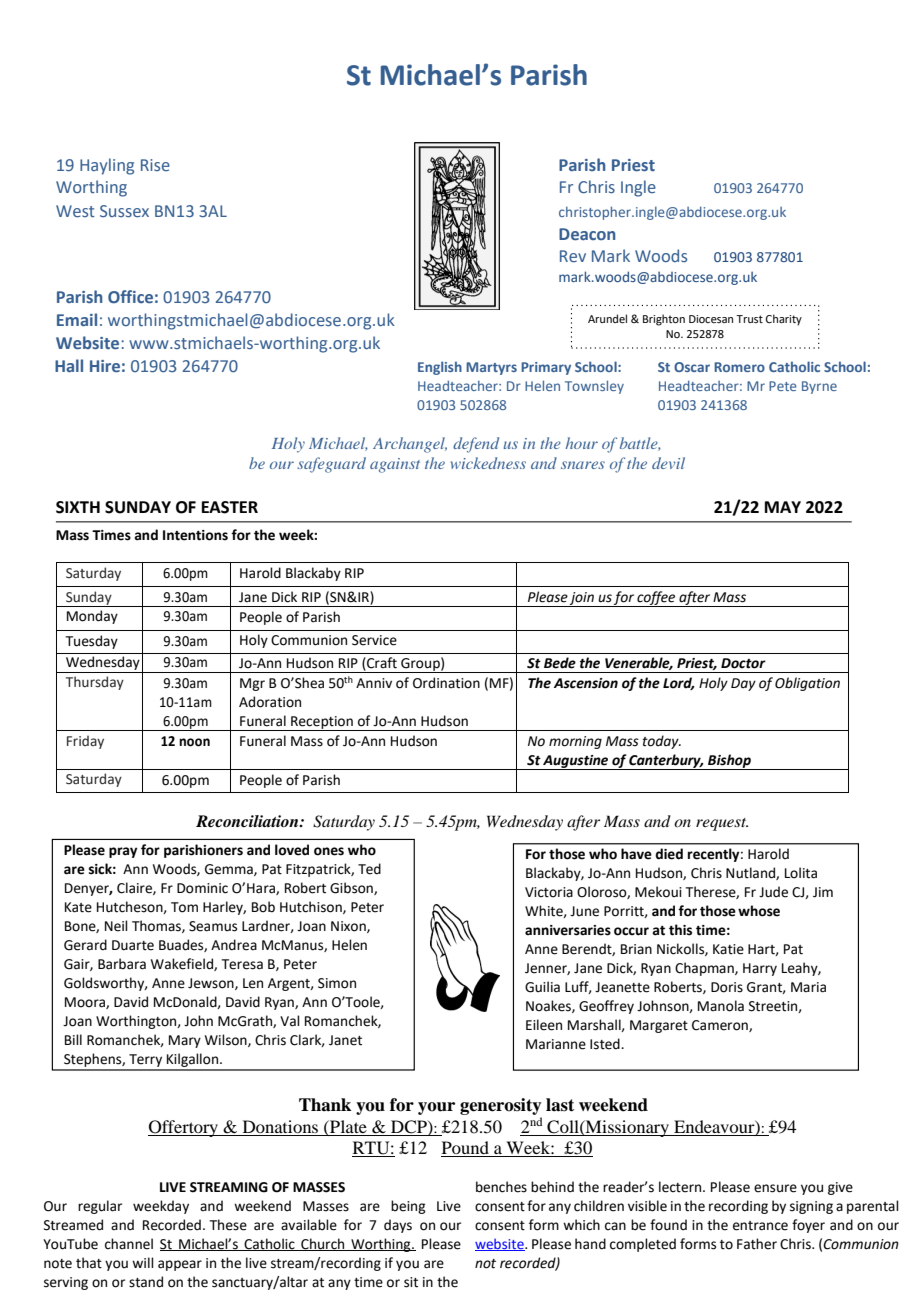 This document has height=1308, width=924. I want to click on Deacon, so click(587, 234).
